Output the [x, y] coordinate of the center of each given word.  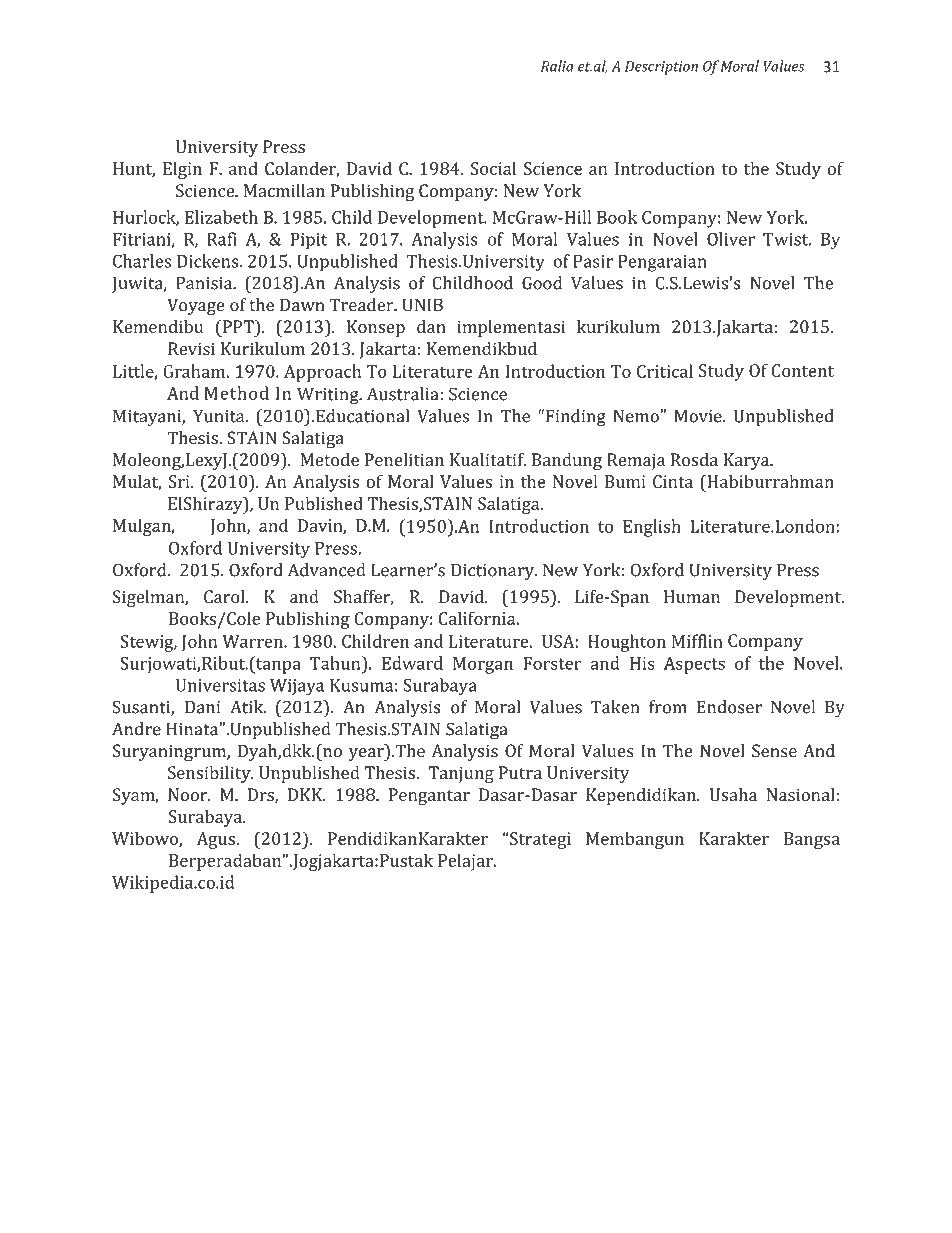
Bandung [567, 461]
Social [493, 168]
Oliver [731, 239]
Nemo [637, 416]
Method [236, 393]
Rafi [222, 239]
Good [542, 283]
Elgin [182, 170]
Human [692, 596]
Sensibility [210, 774]
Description [661, 68]
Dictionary [494, 572]
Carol [225, 596]
